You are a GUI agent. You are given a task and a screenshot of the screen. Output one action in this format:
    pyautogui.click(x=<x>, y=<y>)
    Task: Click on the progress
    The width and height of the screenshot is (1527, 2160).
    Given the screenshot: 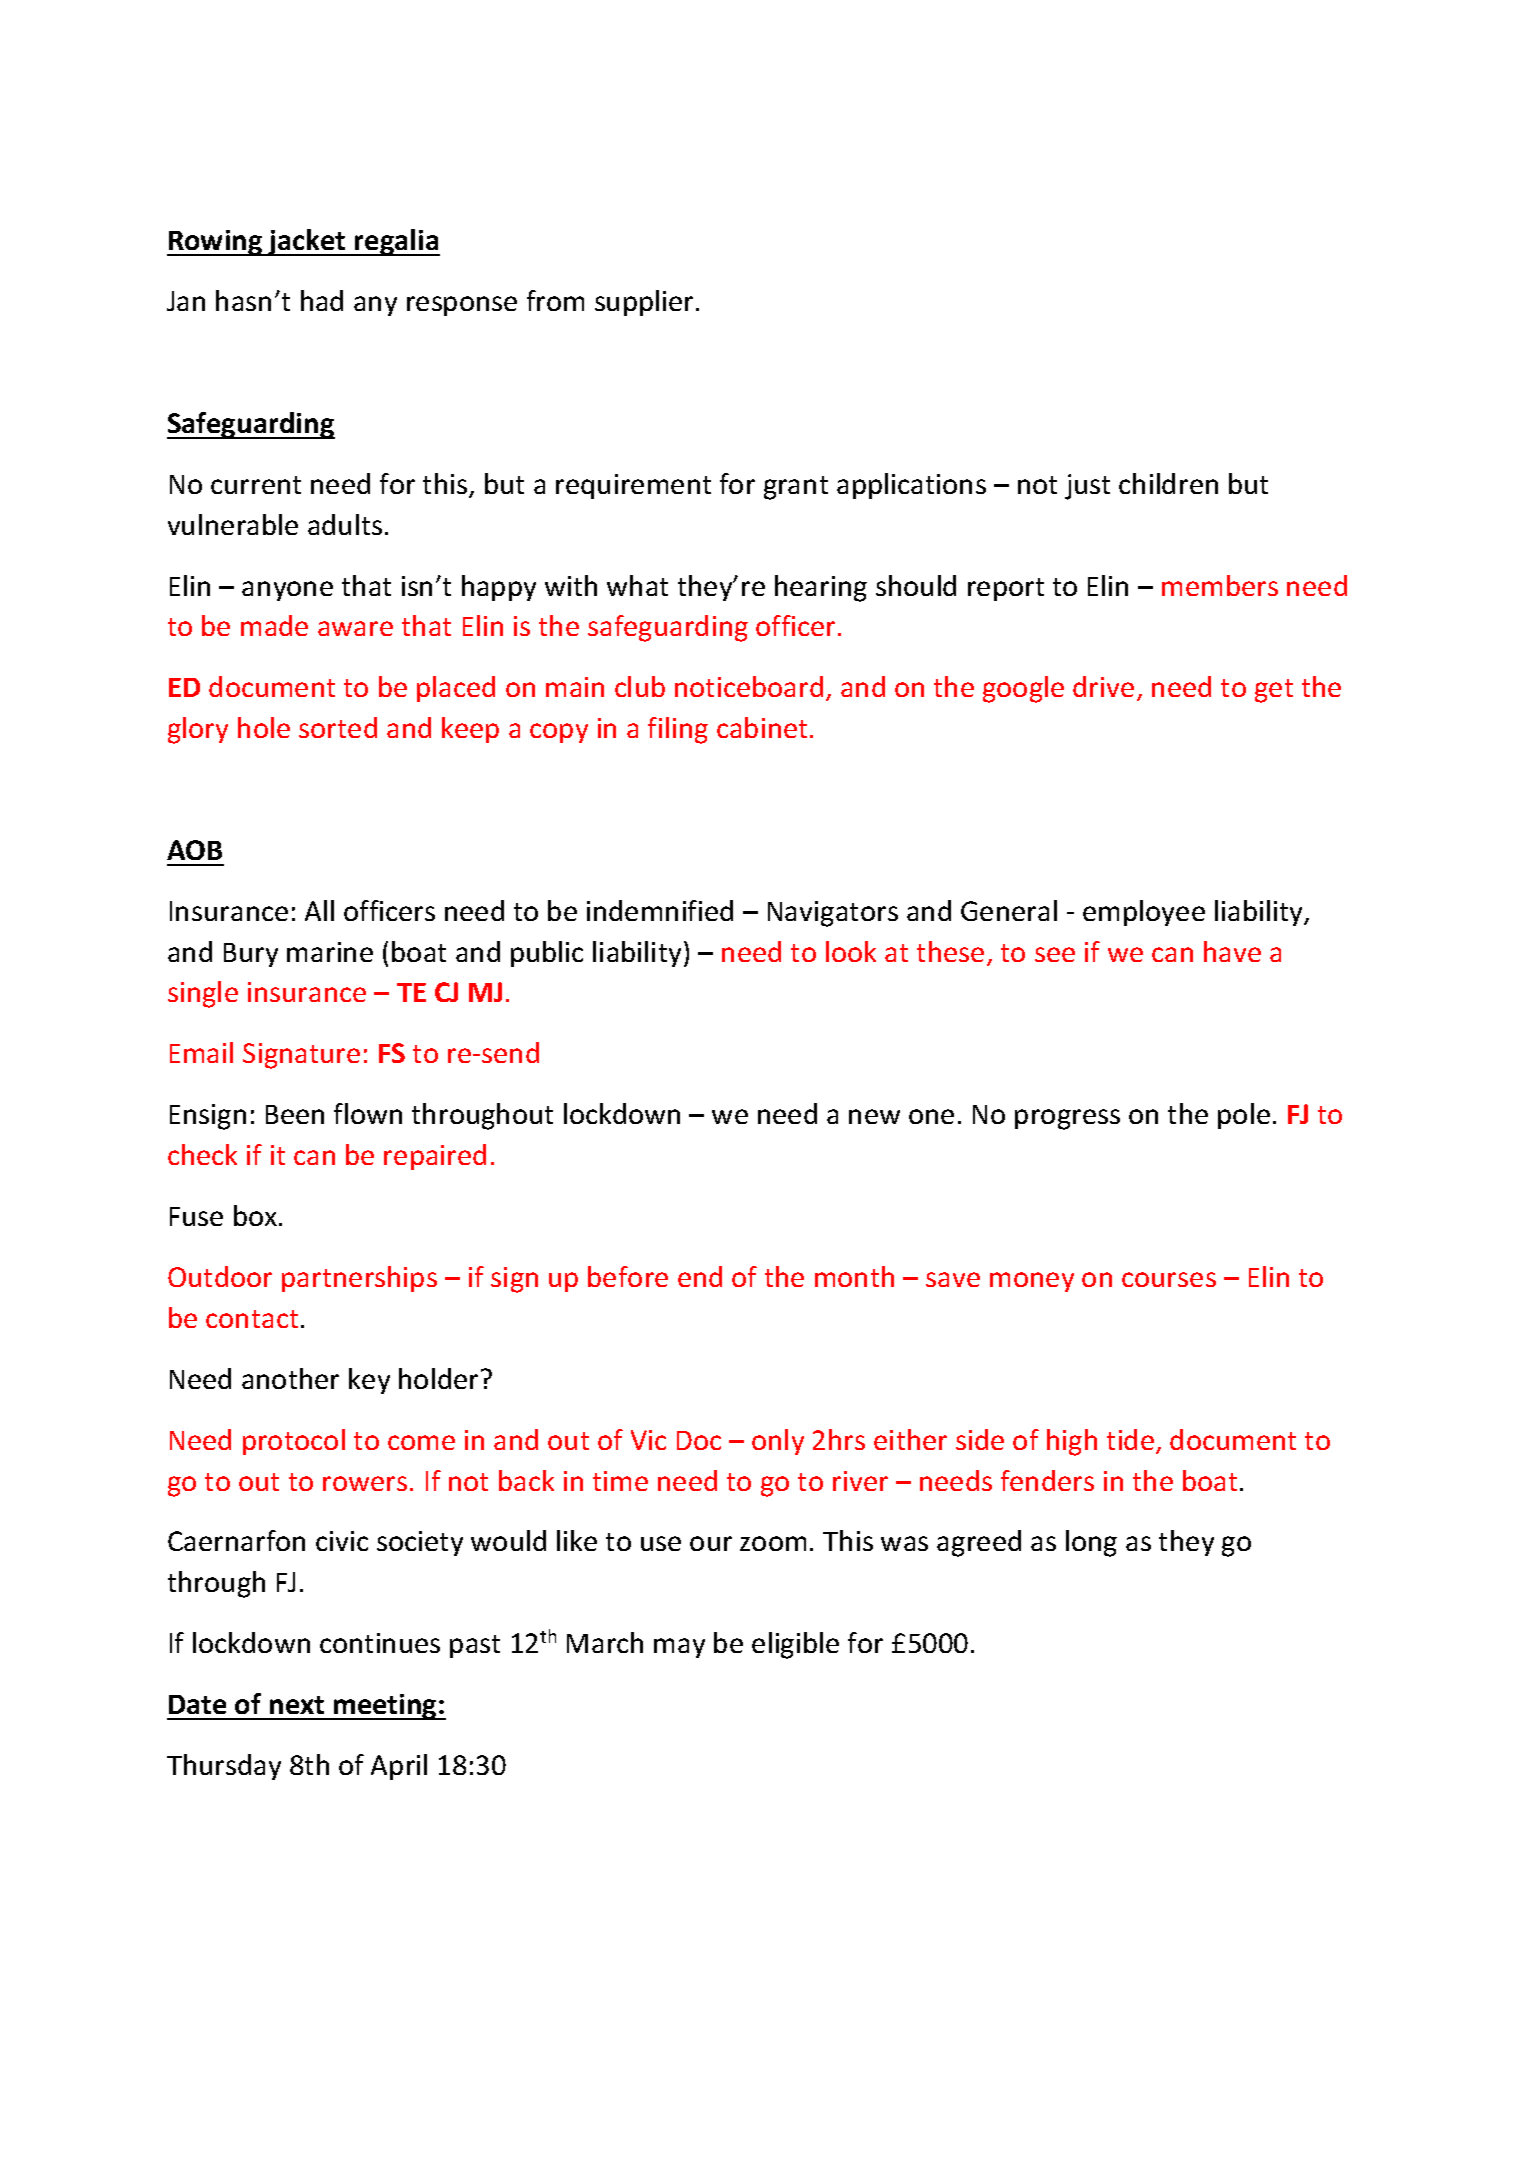 What is the action you would take?
    pyautogui.click(x=1067, y=1119)
